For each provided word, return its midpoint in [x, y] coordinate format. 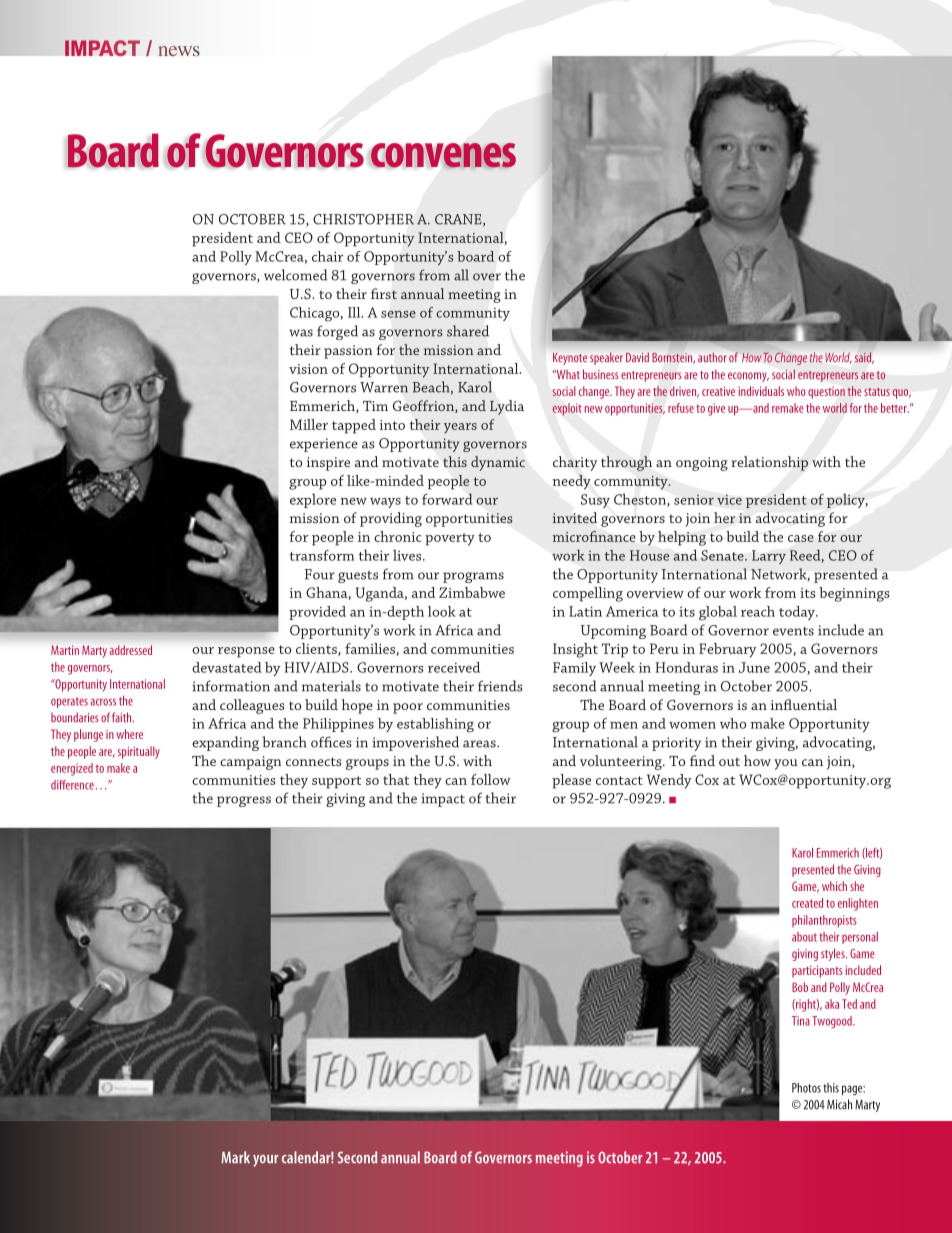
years [460, 428]
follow [491, 779]
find [702, 760]
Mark [236, 1157]
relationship [769, 463]
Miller [309, 424]
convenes [443, 155]
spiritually [139, 752]
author [712, 357]
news [179, 51]
